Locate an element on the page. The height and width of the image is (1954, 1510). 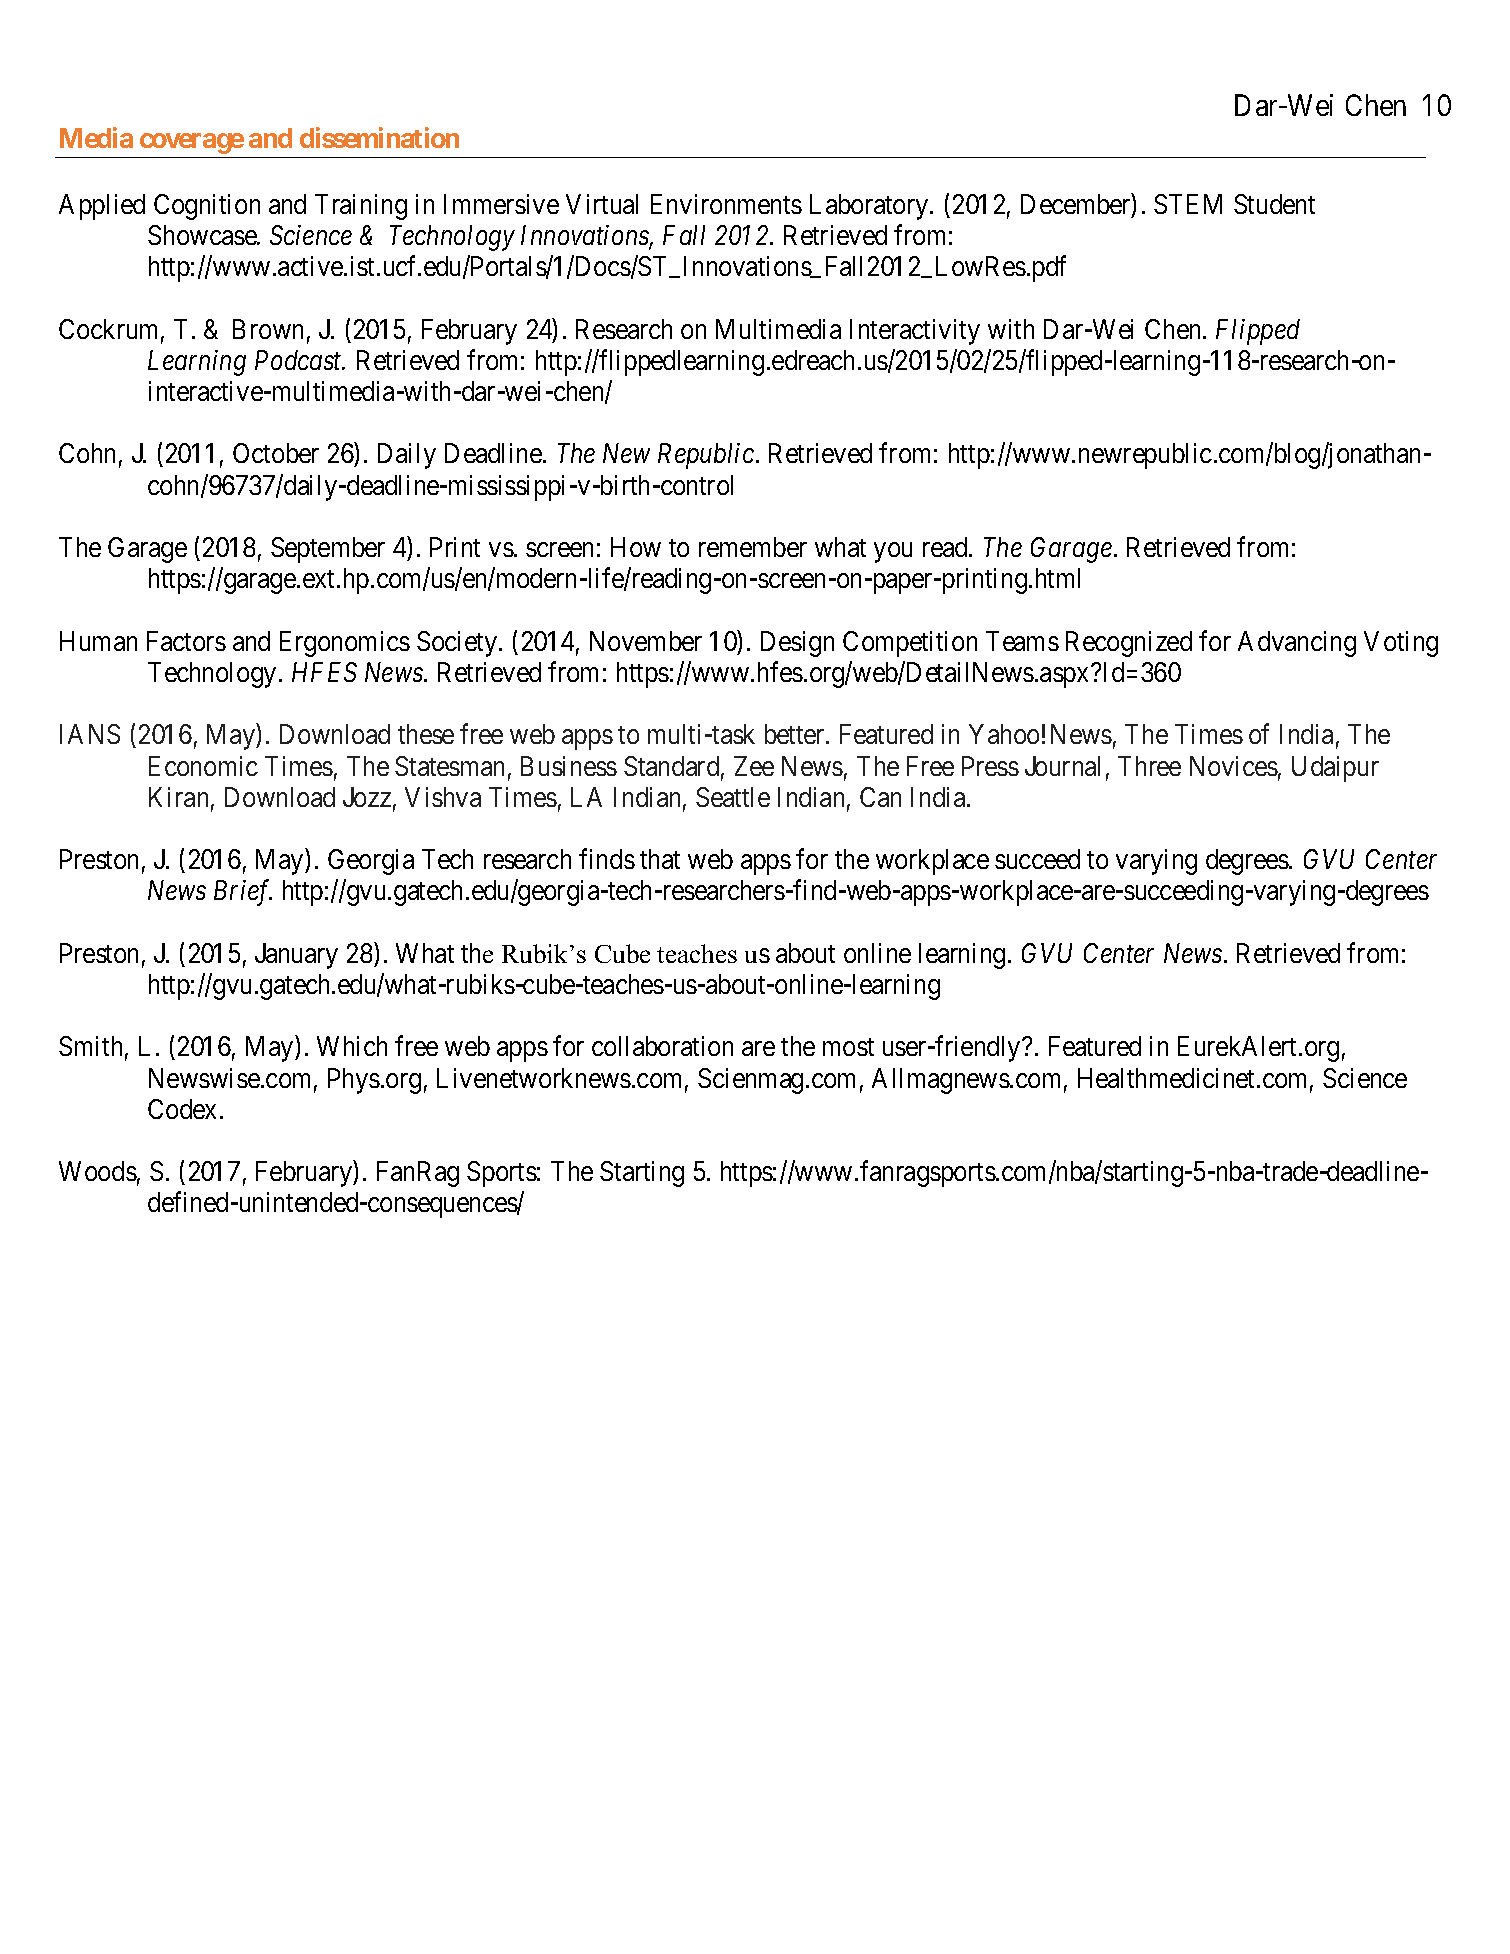
remember is located at coordinates (753, 547).
